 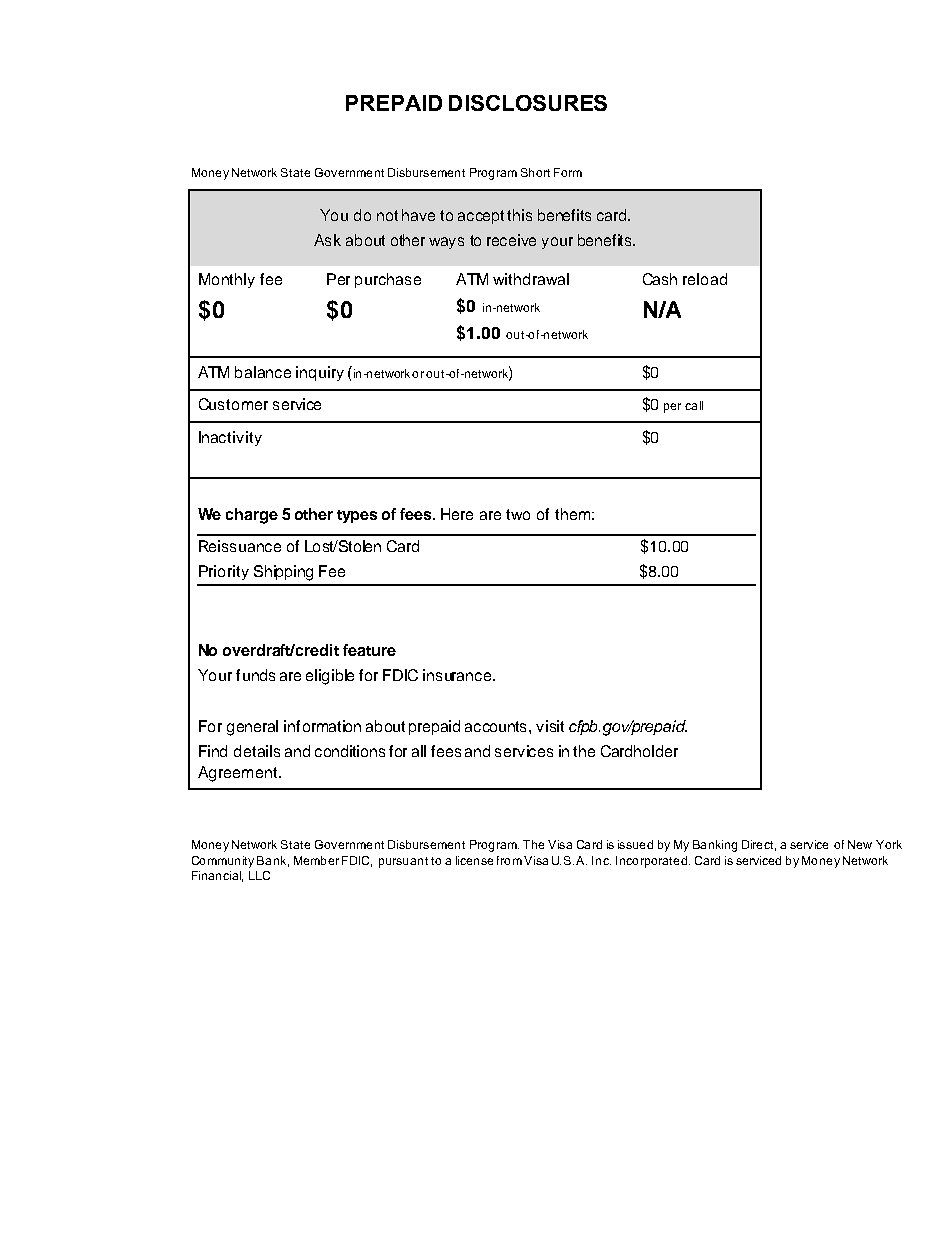 I want to click on call, so click(x=694, y=405).
